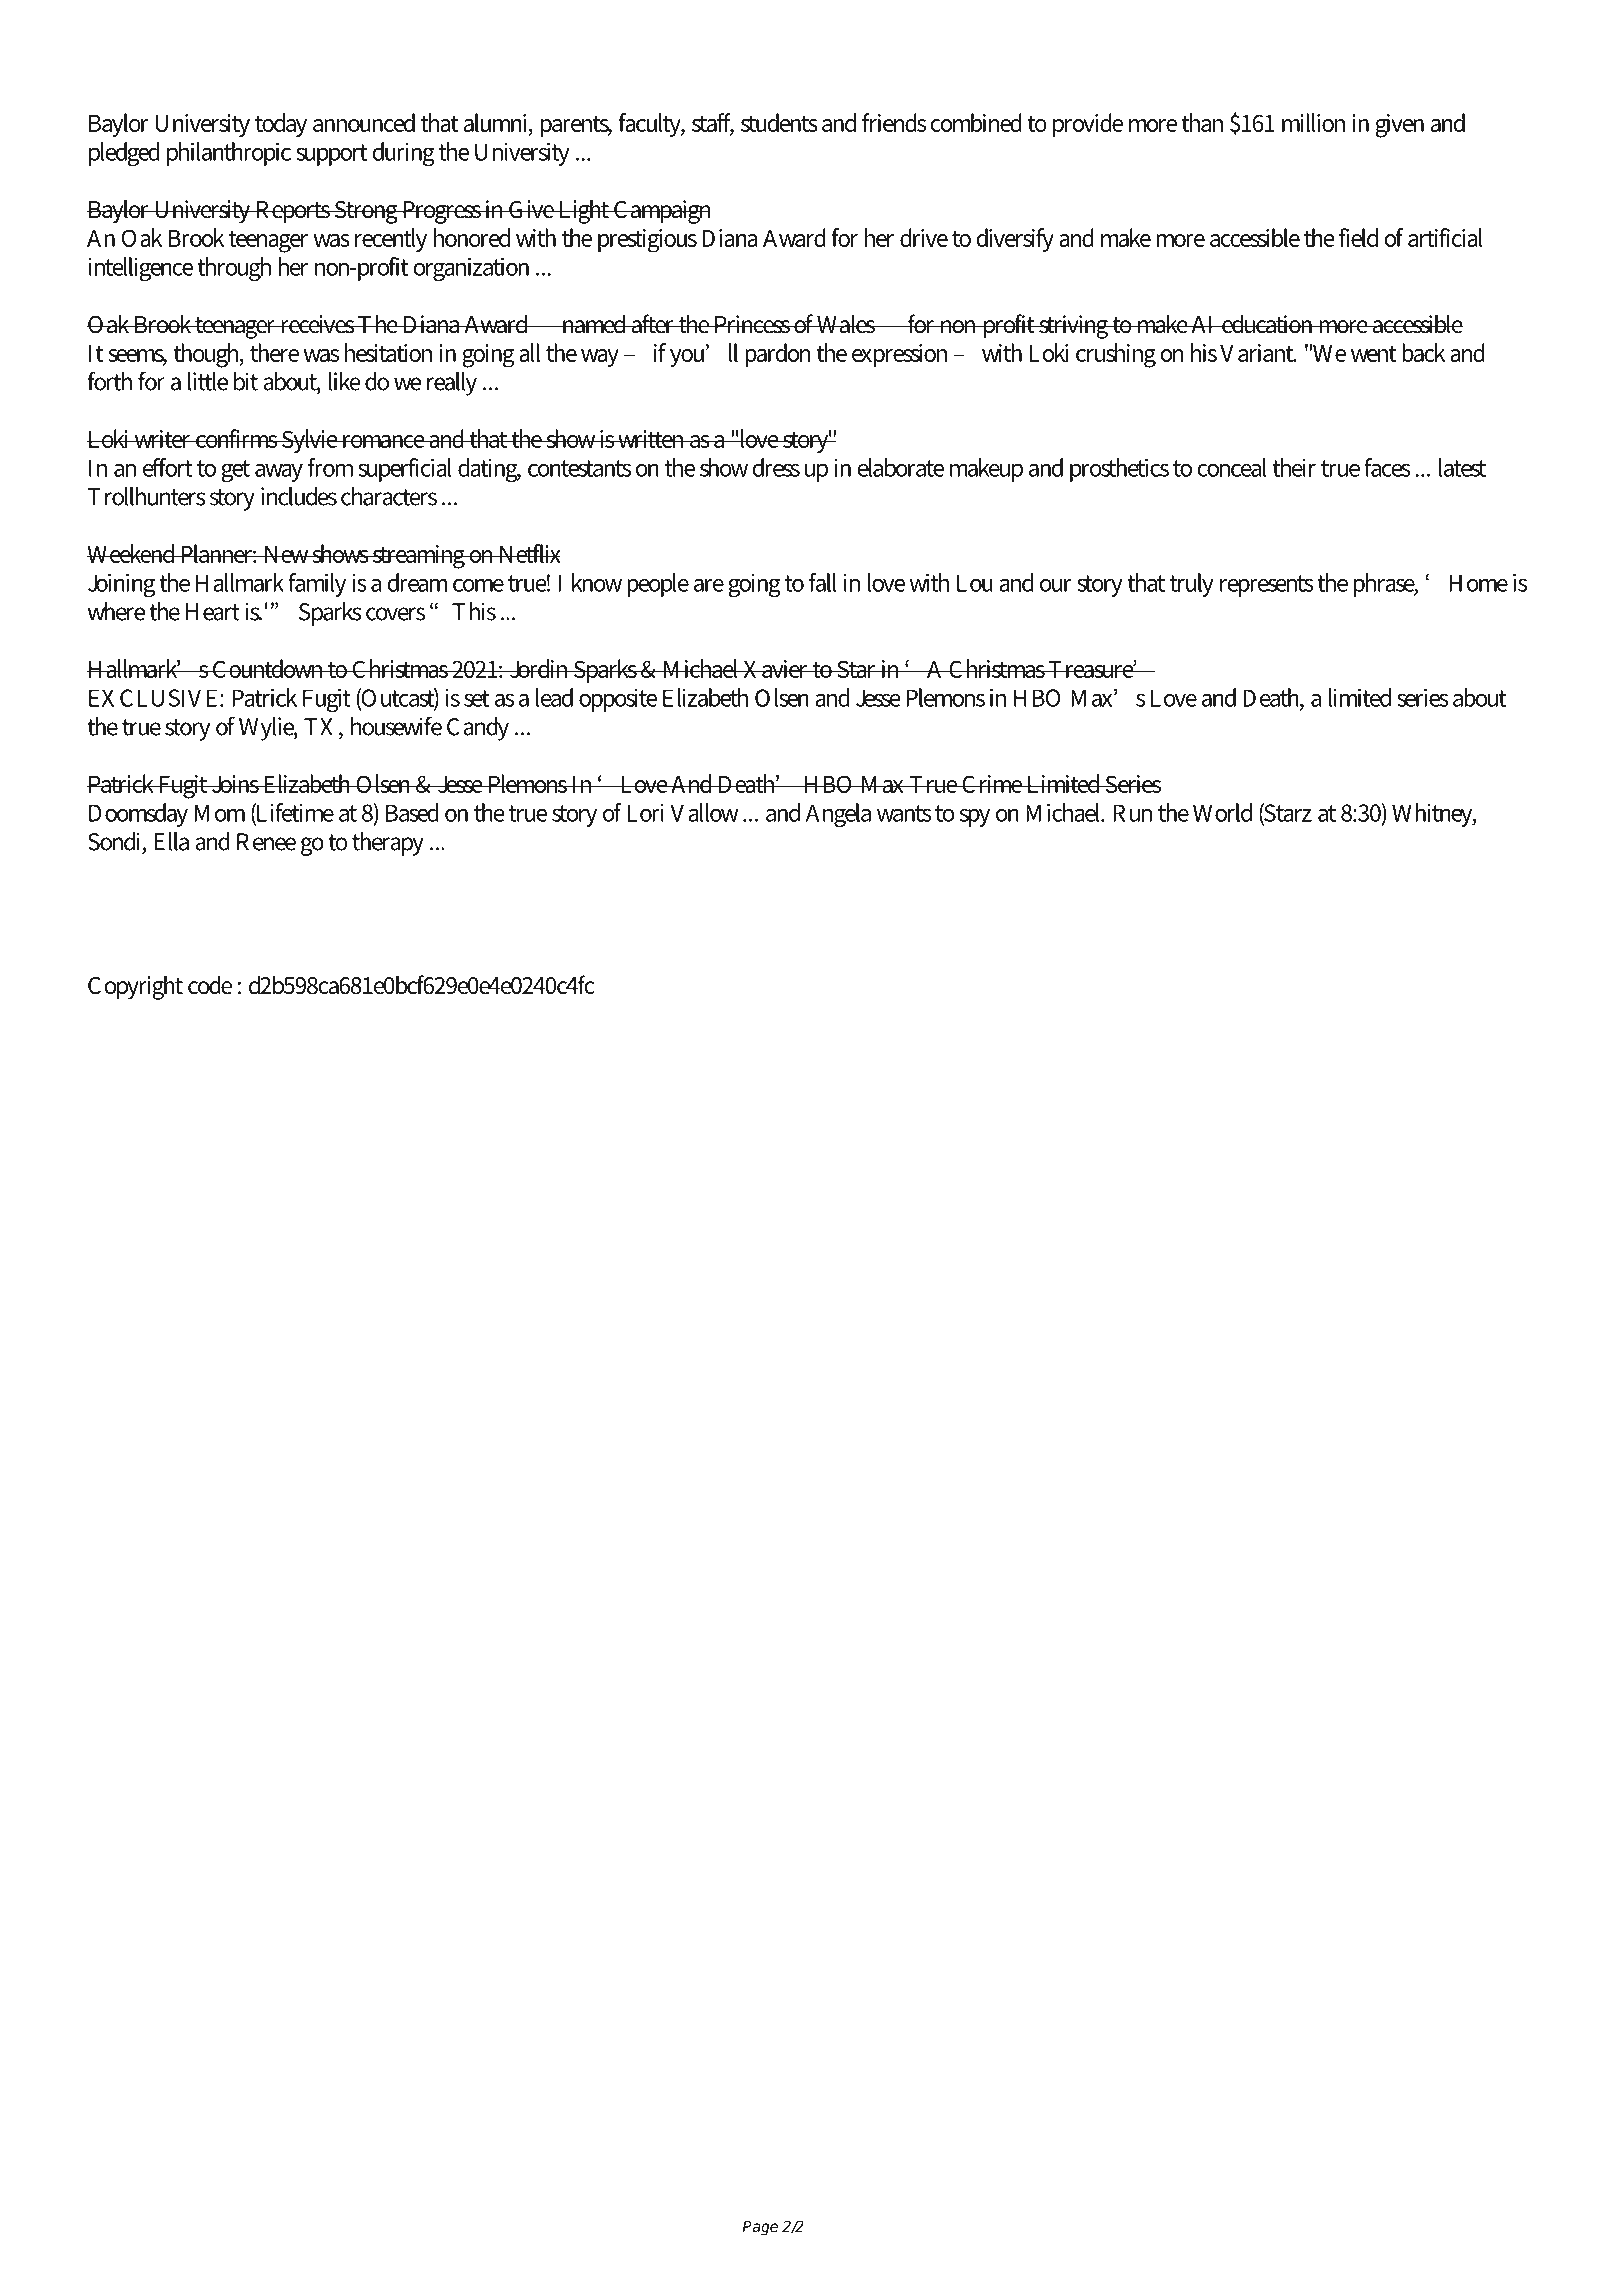 The width and height of the page is (1613, 2281). What do you see at coordinates (779, 122) in the page?
I see `students` at bounding box center [779, 122].
